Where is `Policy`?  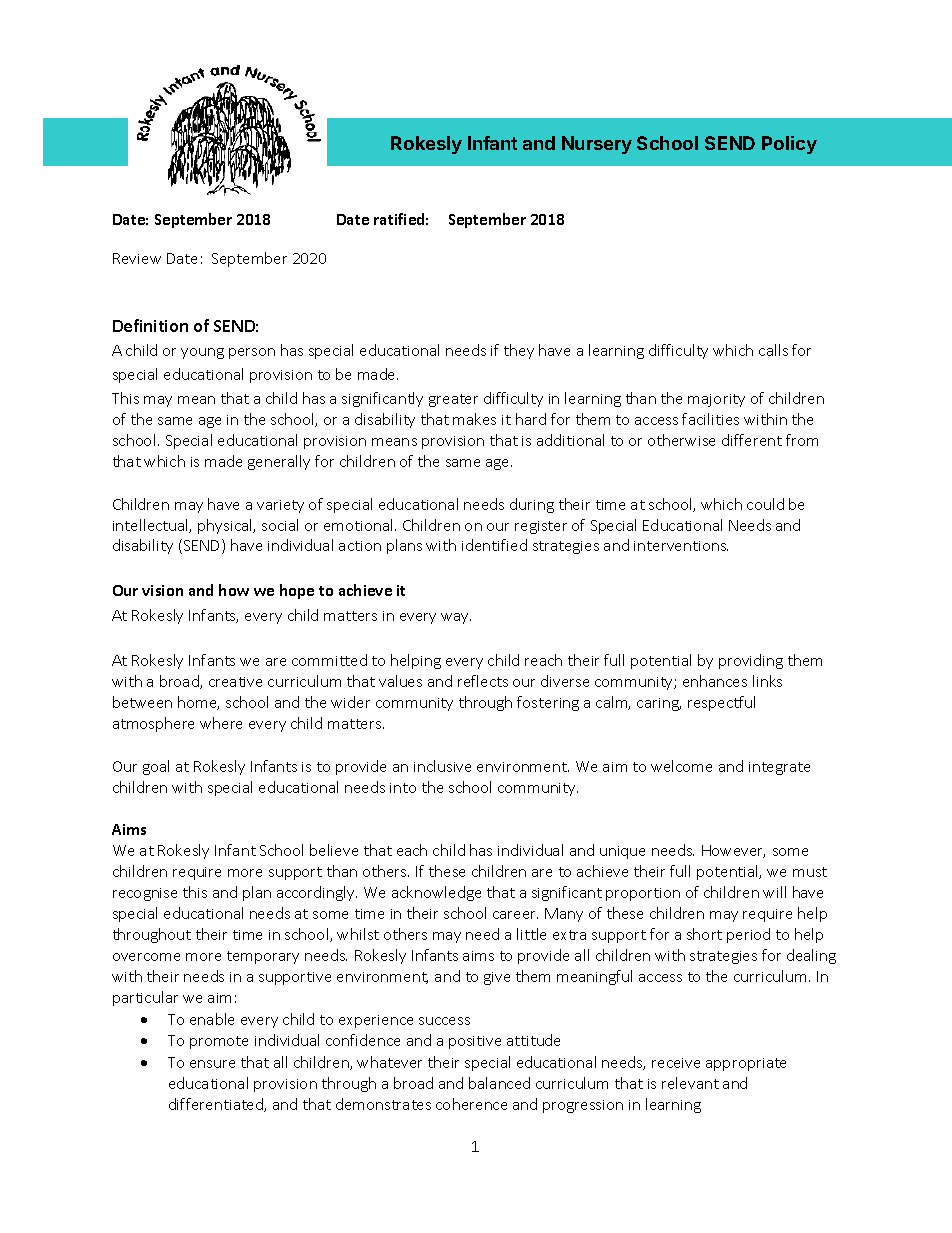 Policy is located at coordinates (789, 145).
